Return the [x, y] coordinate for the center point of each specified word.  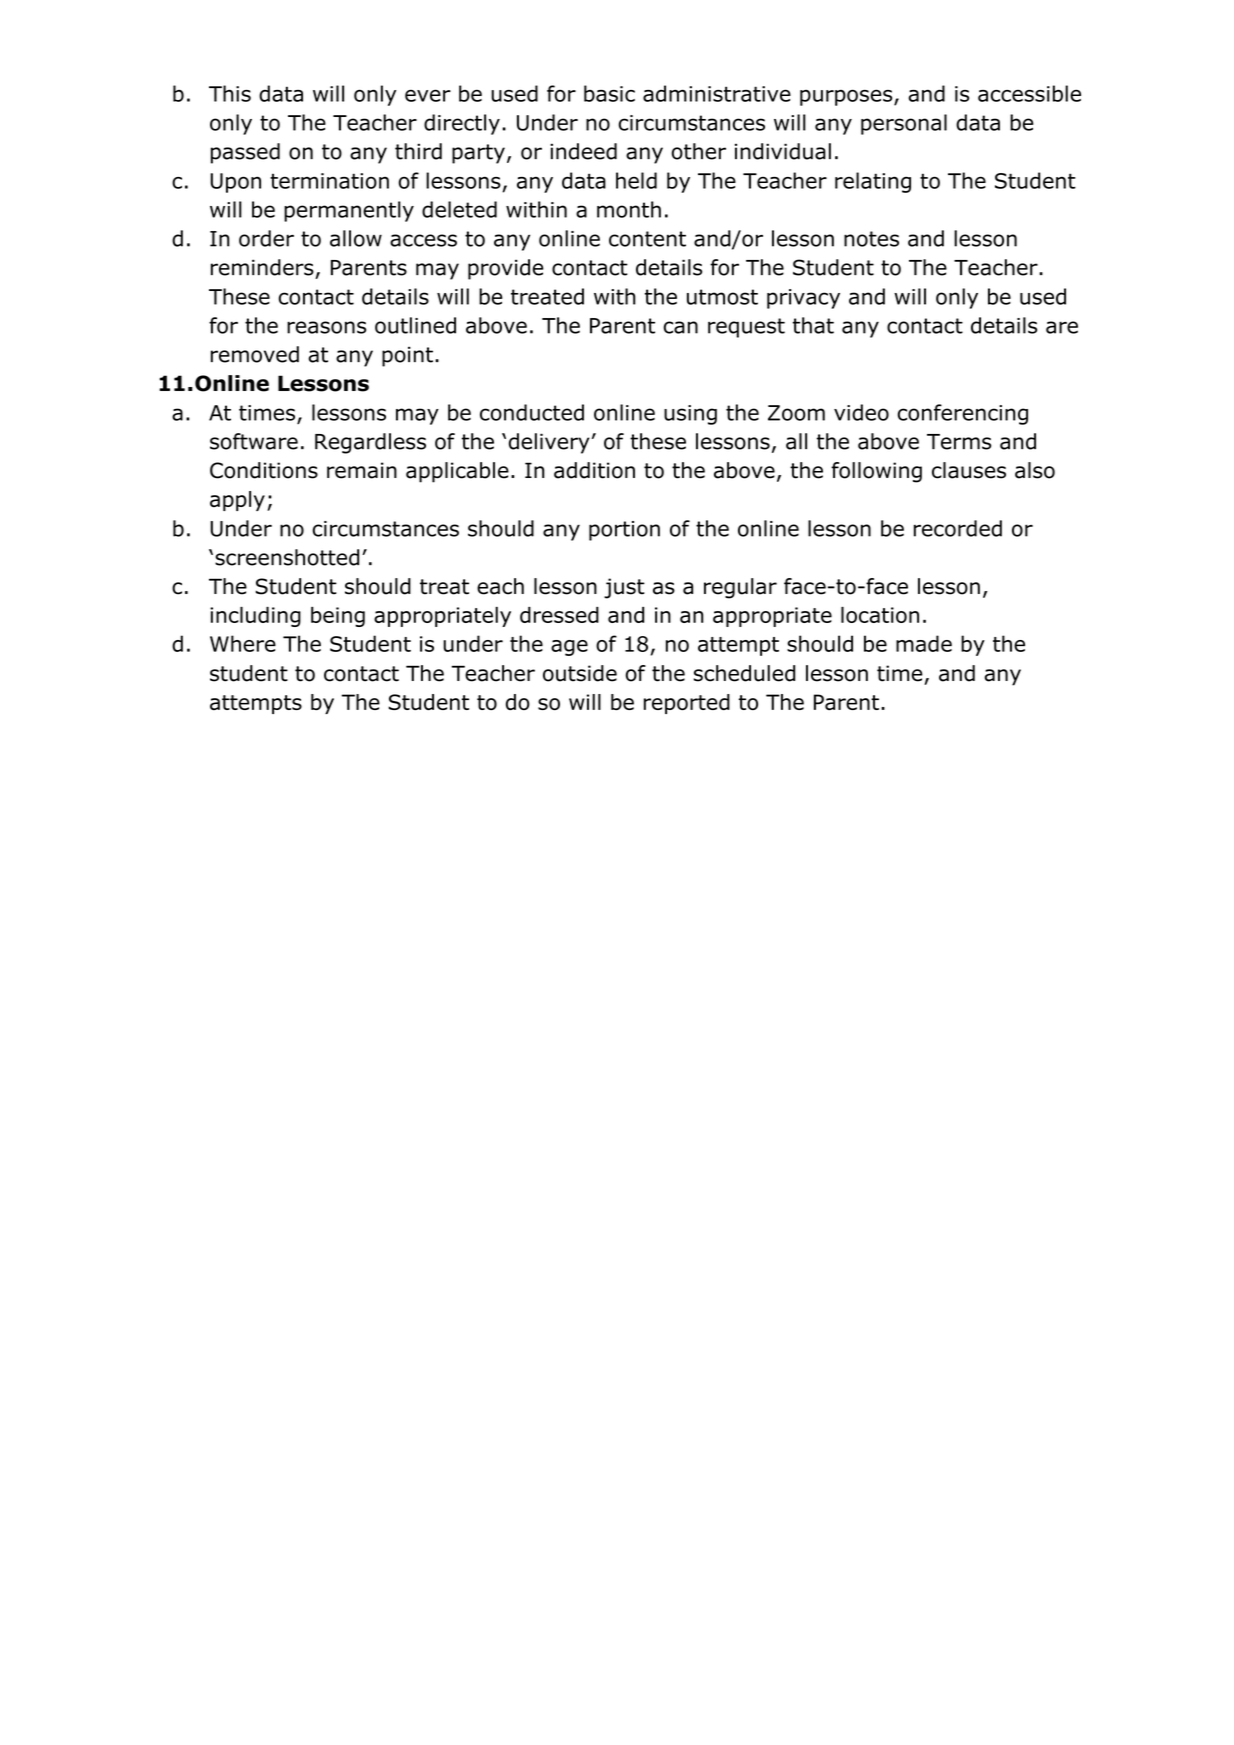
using [690, 415]
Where [243, 643]
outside [580, 673]
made [924, 643]
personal [904, 124]
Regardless [370, 443]
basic [609, 93]
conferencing [963, 414]
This [230, 93]
